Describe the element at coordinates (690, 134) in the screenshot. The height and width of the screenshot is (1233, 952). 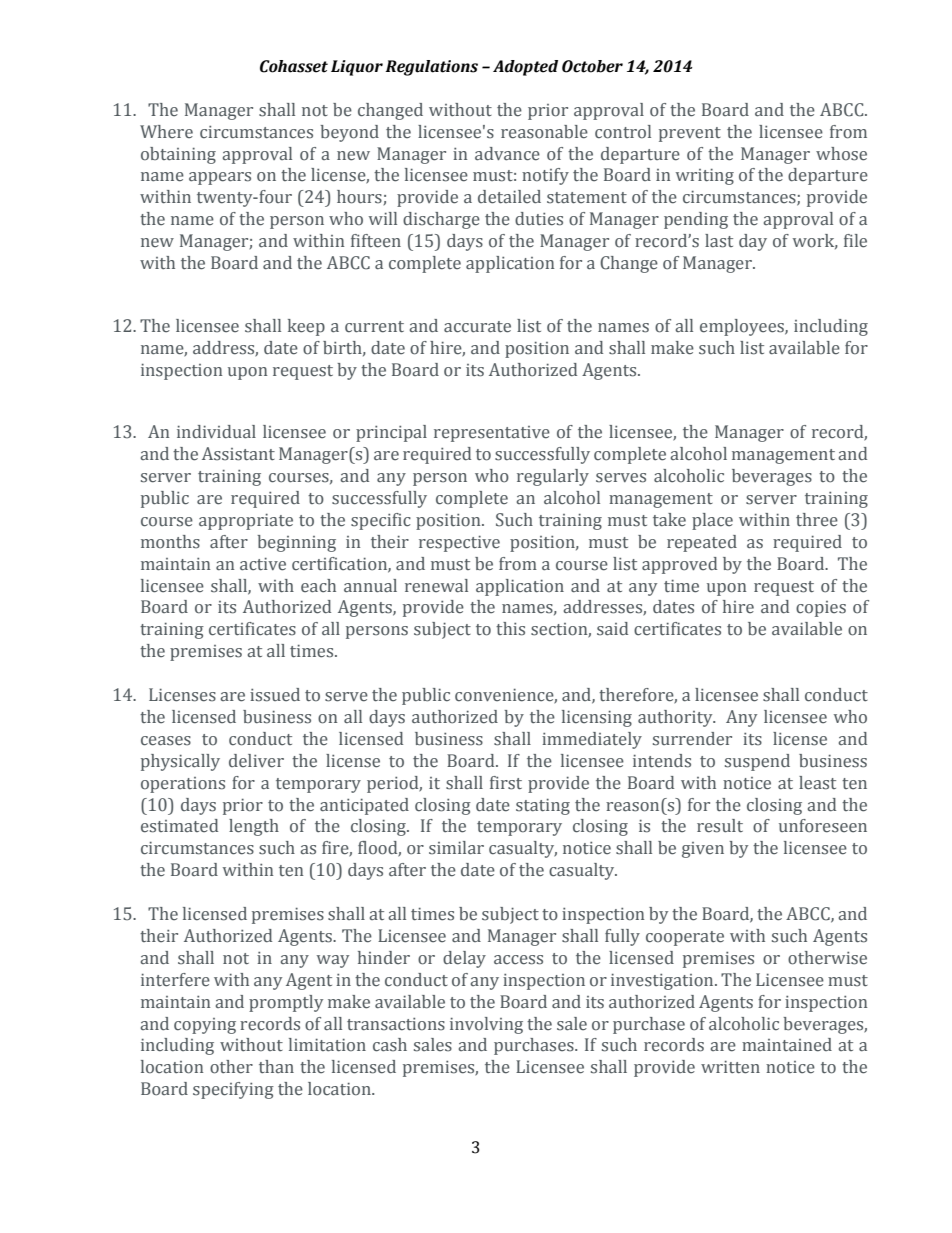
I see `prevent` at that location.
